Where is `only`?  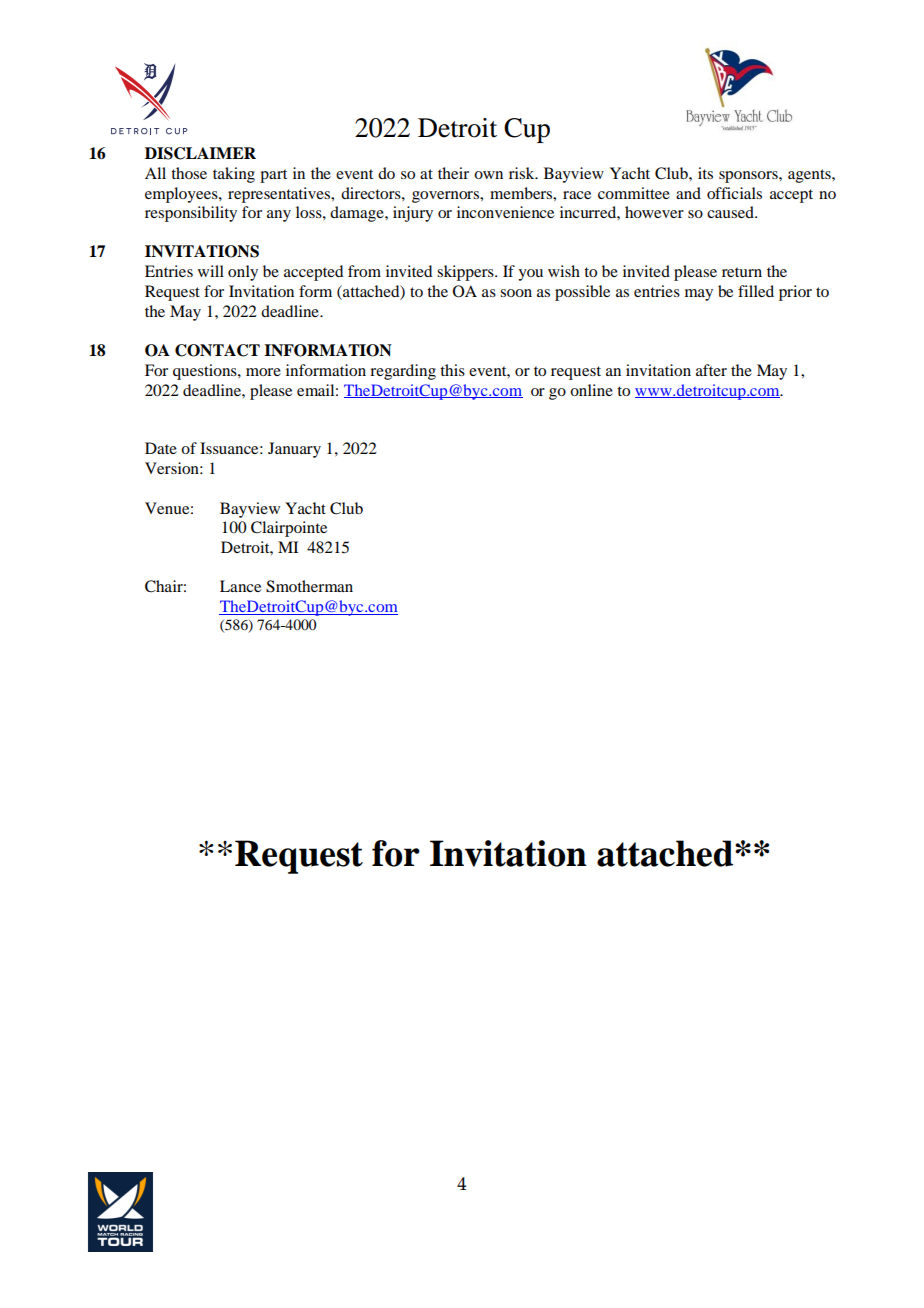
only is located at coordinates (243, 273).
